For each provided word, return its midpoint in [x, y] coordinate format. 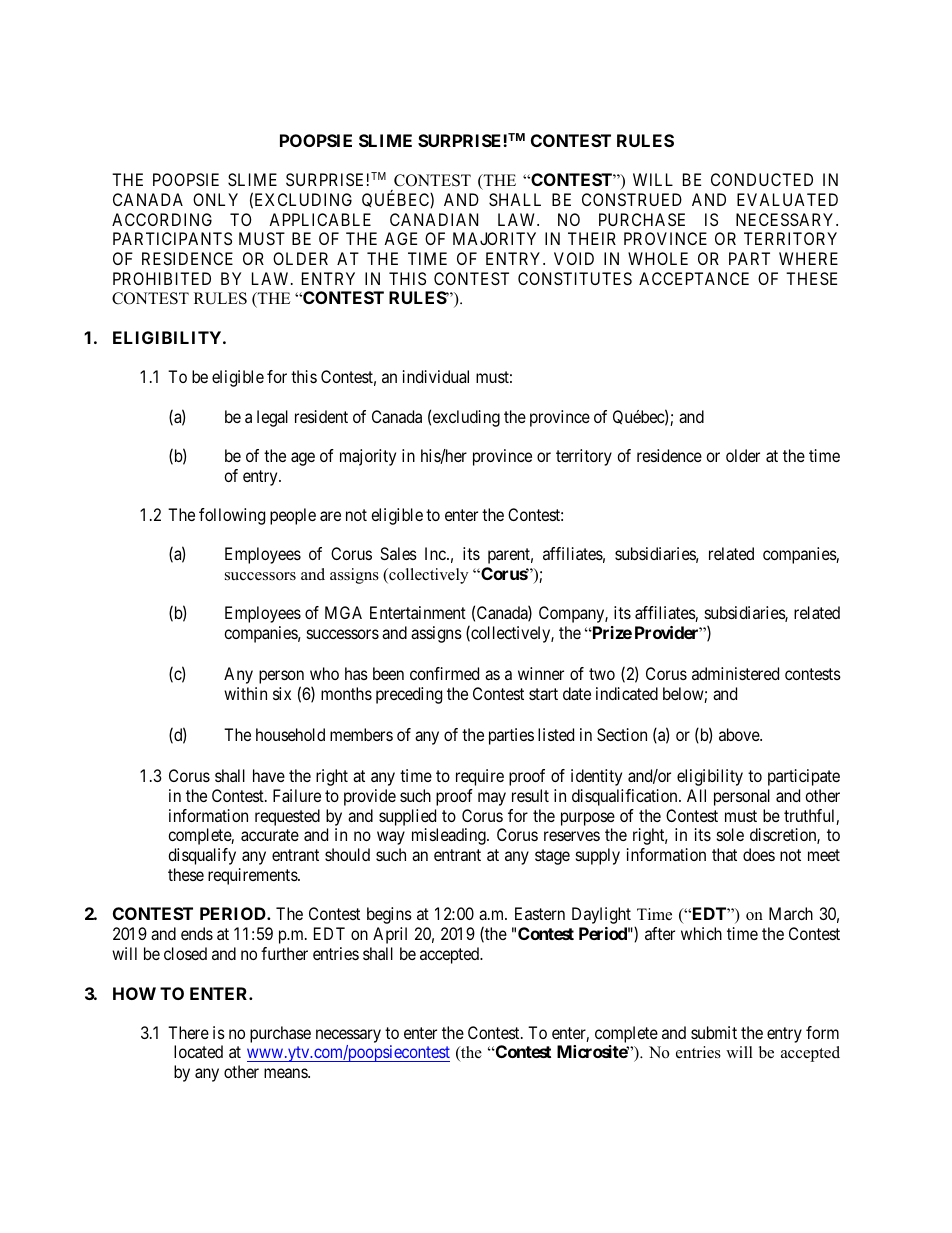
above [740, 734]
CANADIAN [434, 219]
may [492, 799]
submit [714, 1032]
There [188, 1032]
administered [735, 673]
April [390, 935]
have [269, 775]
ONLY [215, 199]
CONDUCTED [762, 179]
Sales [398, 553]
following [232, 516]
